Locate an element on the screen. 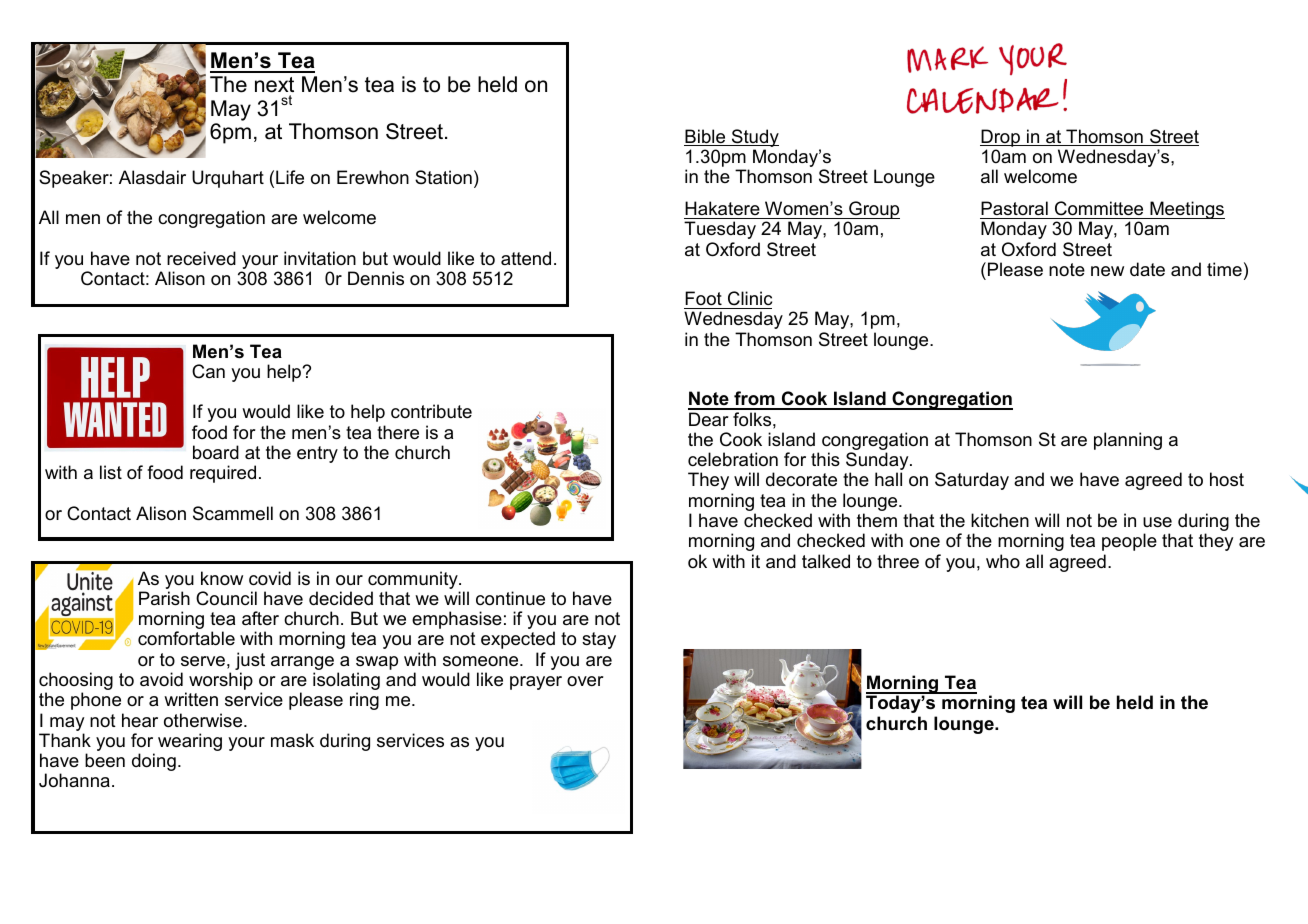  Alasdair is located at coordinates (152, 177).
